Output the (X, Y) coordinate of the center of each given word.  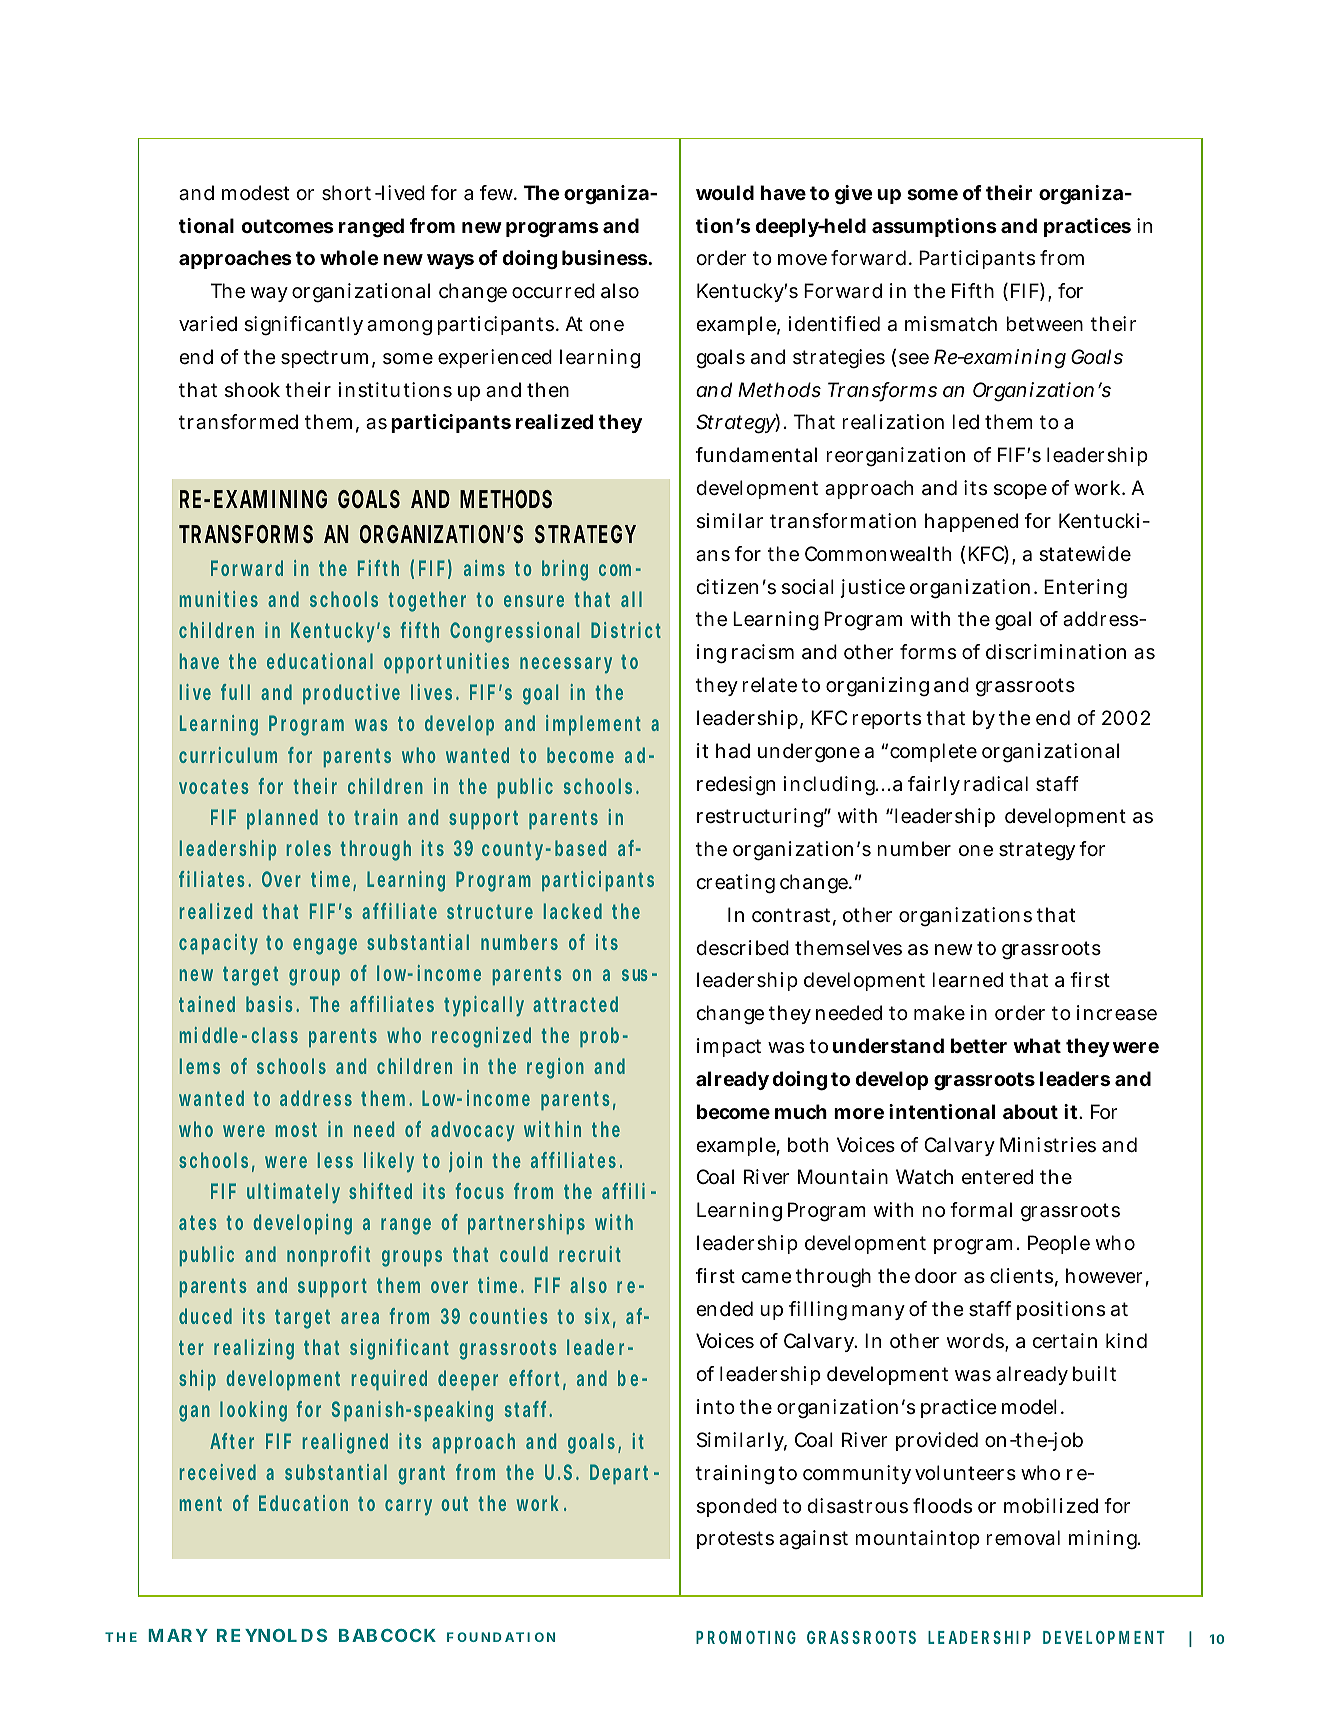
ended (724, 1309)
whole (349, 257)
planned (282, 819)
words (976, 1342)
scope (1020, 491)
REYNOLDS (272, 1635)
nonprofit (328, 1256)
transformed (238, 422)
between (1044, 324)
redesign (736, 786)
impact (729, 1047)
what (1037, 1045)
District (626, 630)
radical (996, 784)
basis (272, 1004)
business (605, 257)
